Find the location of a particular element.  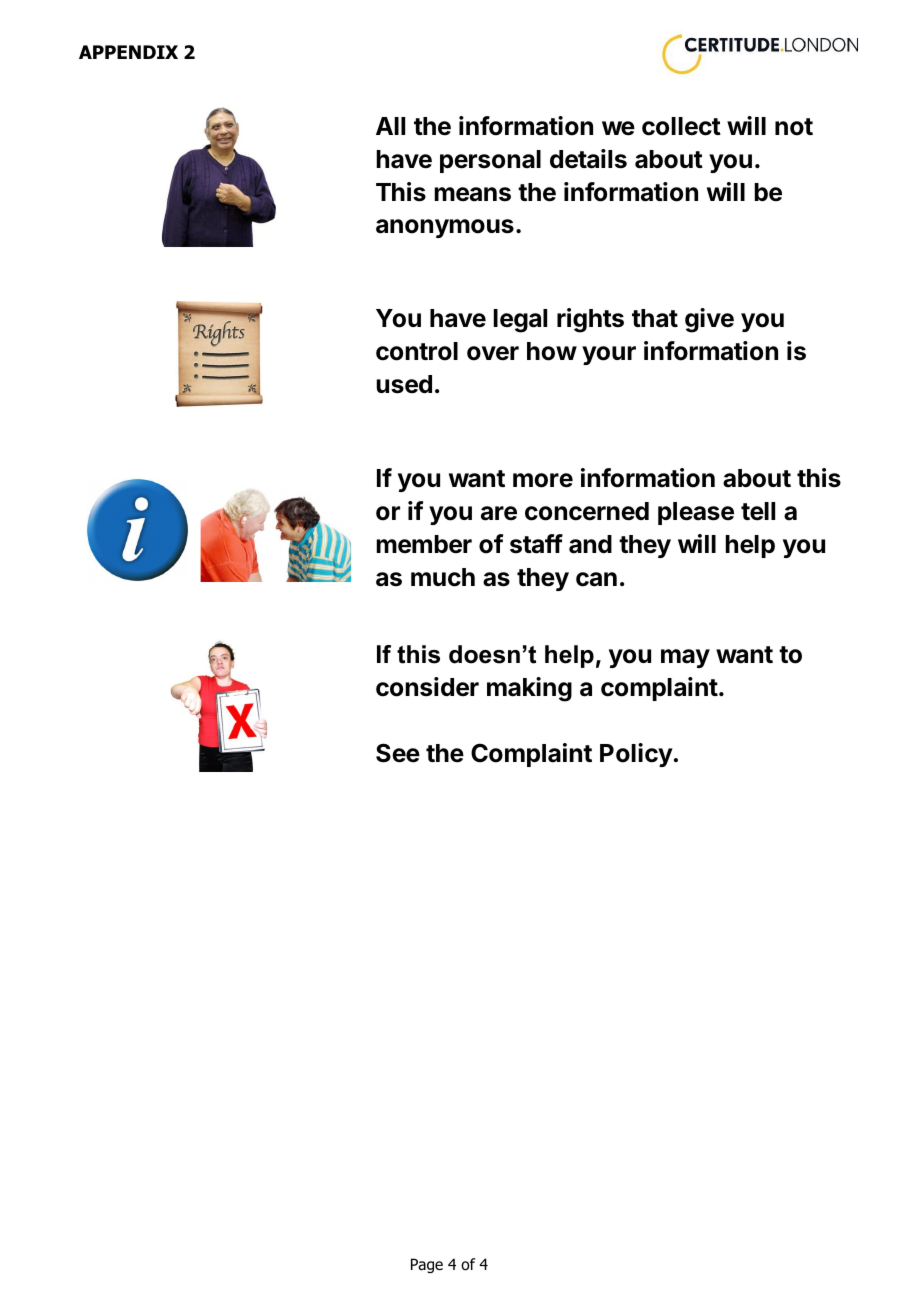

collect is located at coordinates (681, 126).
